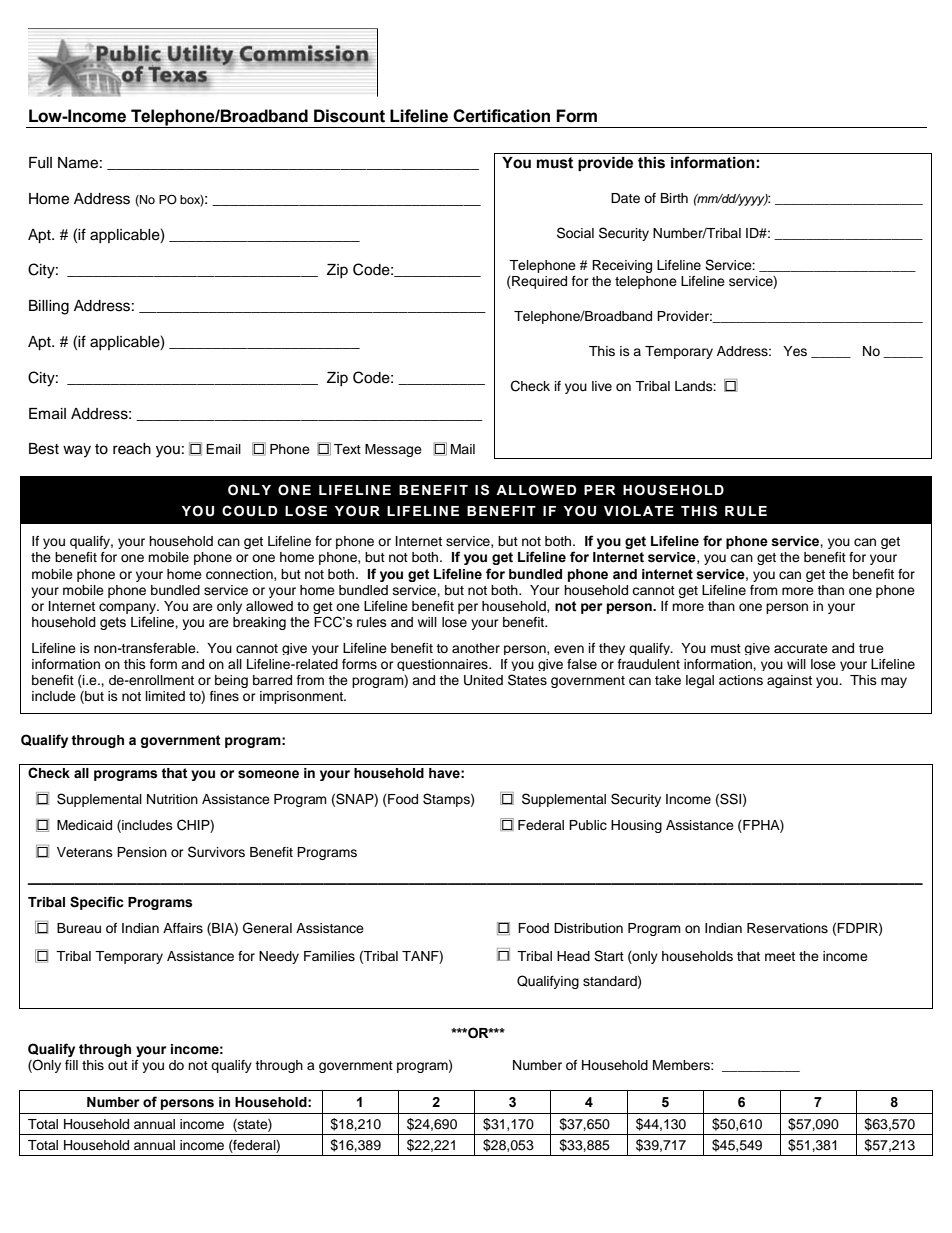  Describe the element at coordinates (501, 116) in the document. I see `Certification` at that location.
